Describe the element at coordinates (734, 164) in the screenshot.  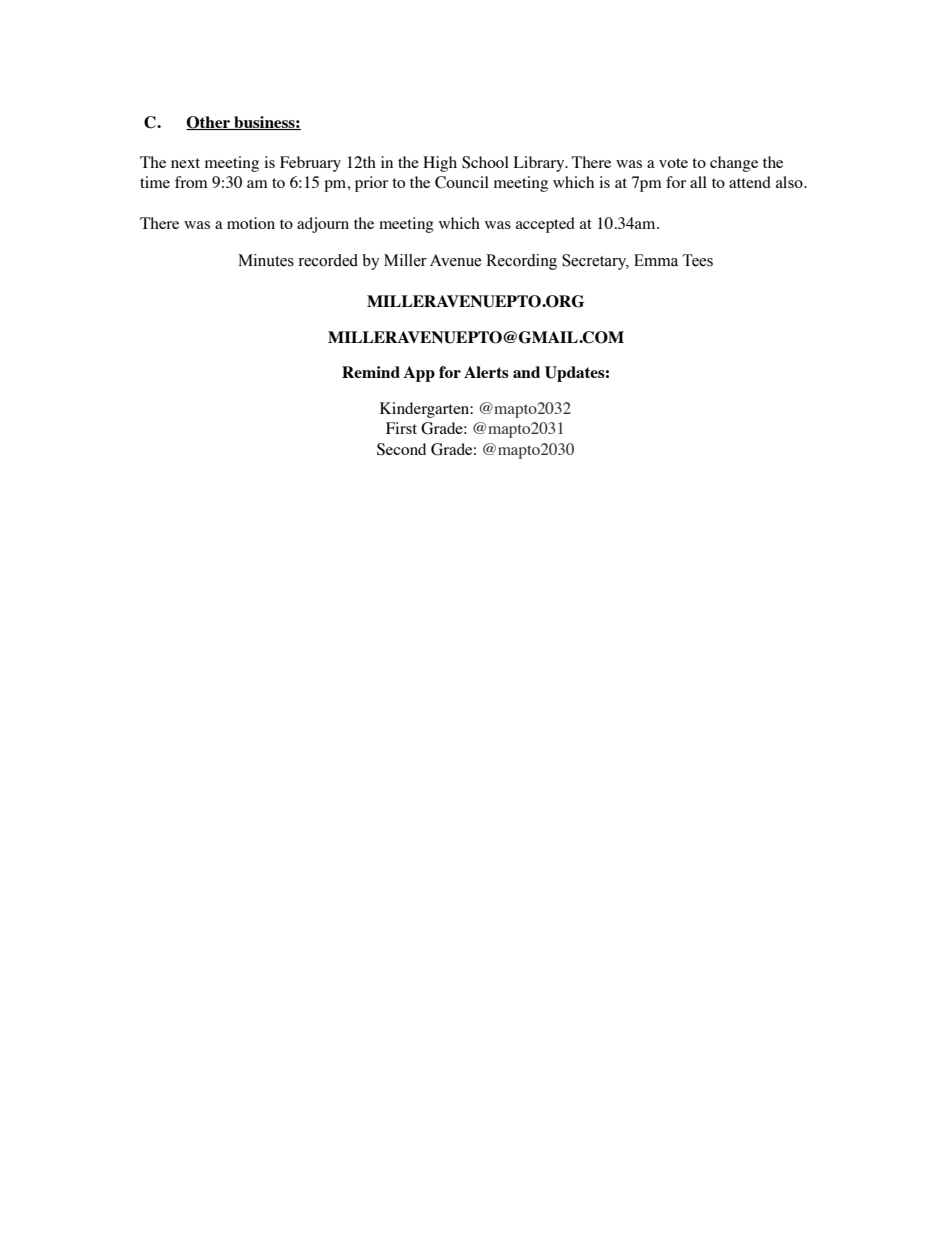
I see `change` at that location.
